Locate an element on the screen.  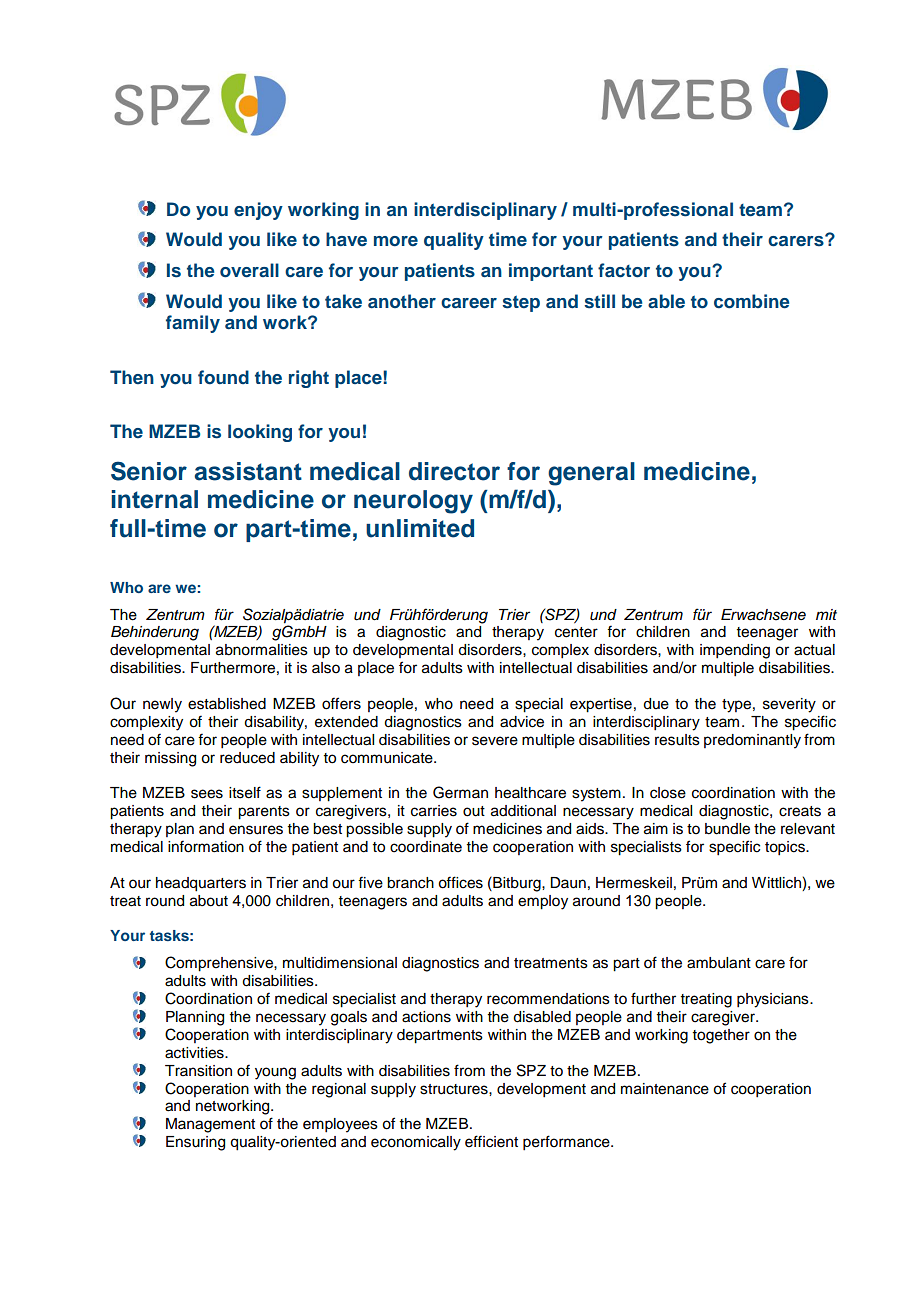
advice is located at coordinates (522, 722).
